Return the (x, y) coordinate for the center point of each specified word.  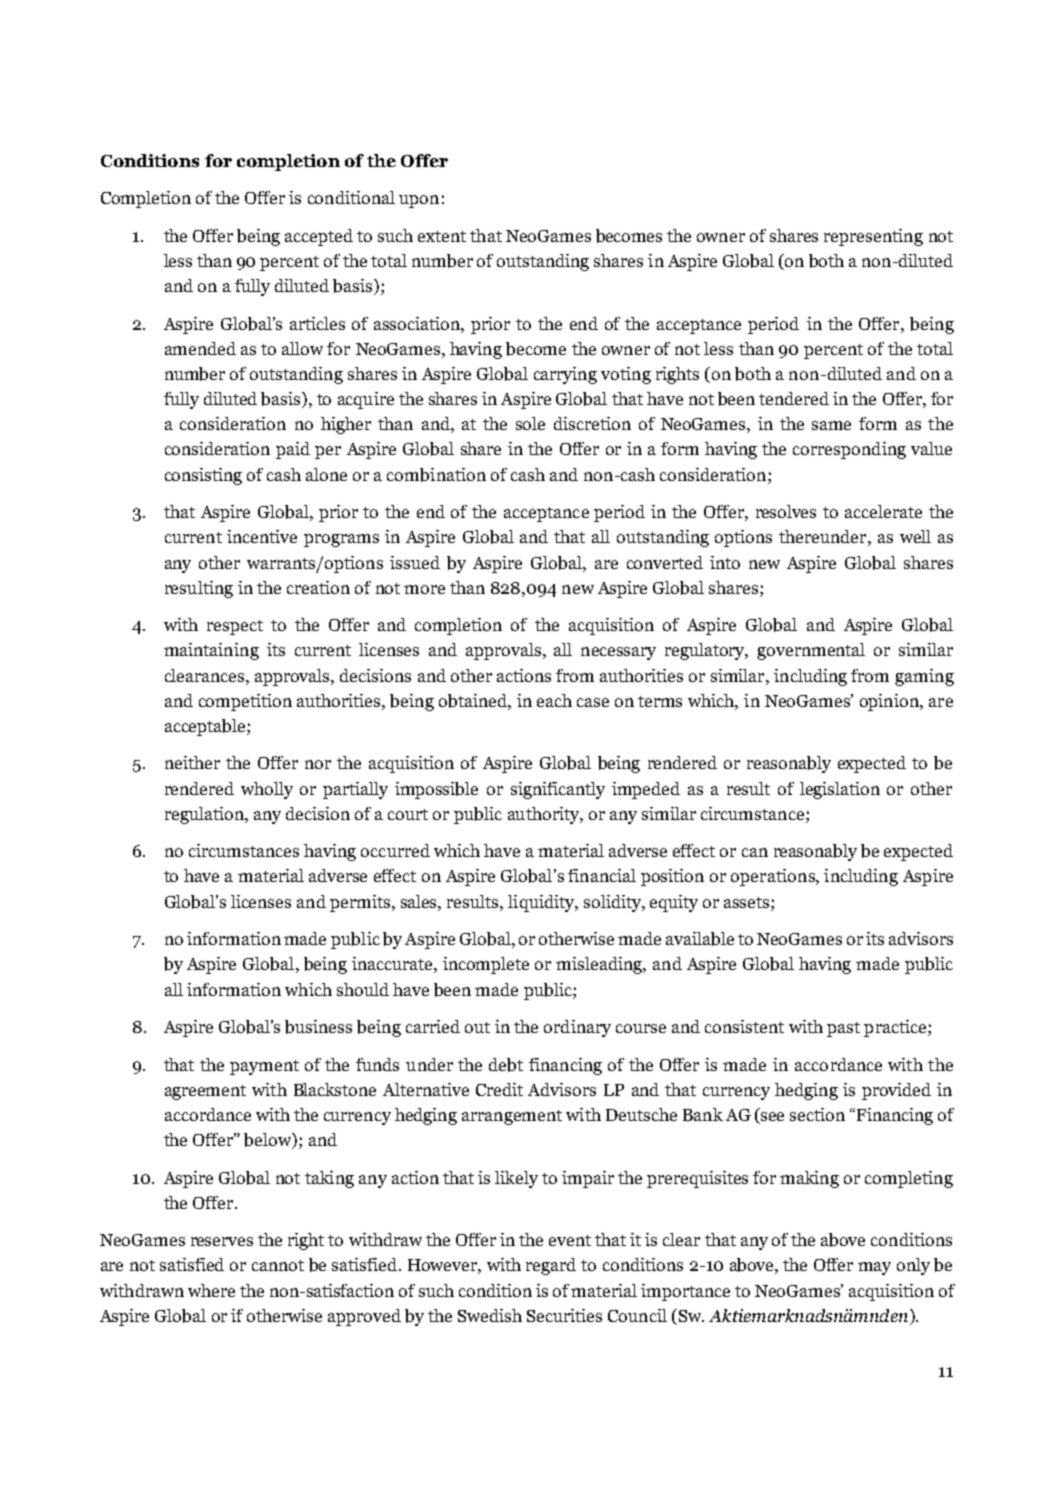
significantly (558, 790)
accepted (319, 237)
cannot (278, 1265)
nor (318, 764)
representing (873, 237)
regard (551, 1266)
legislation (840, 790)
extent (442, 236)
